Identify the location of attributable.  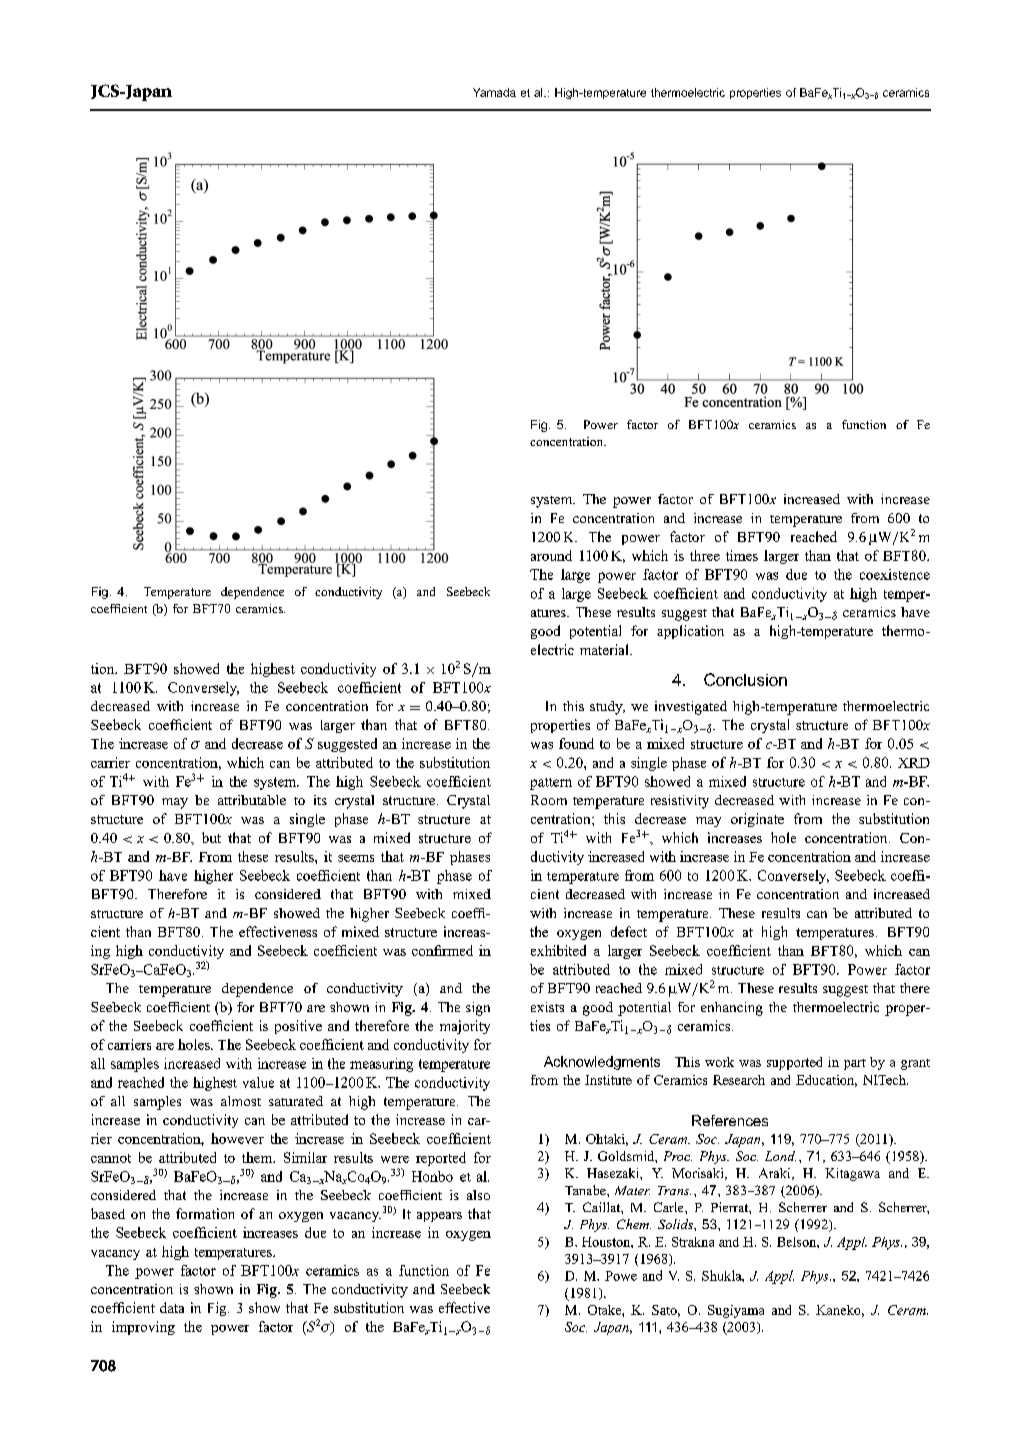
(252, 800).
